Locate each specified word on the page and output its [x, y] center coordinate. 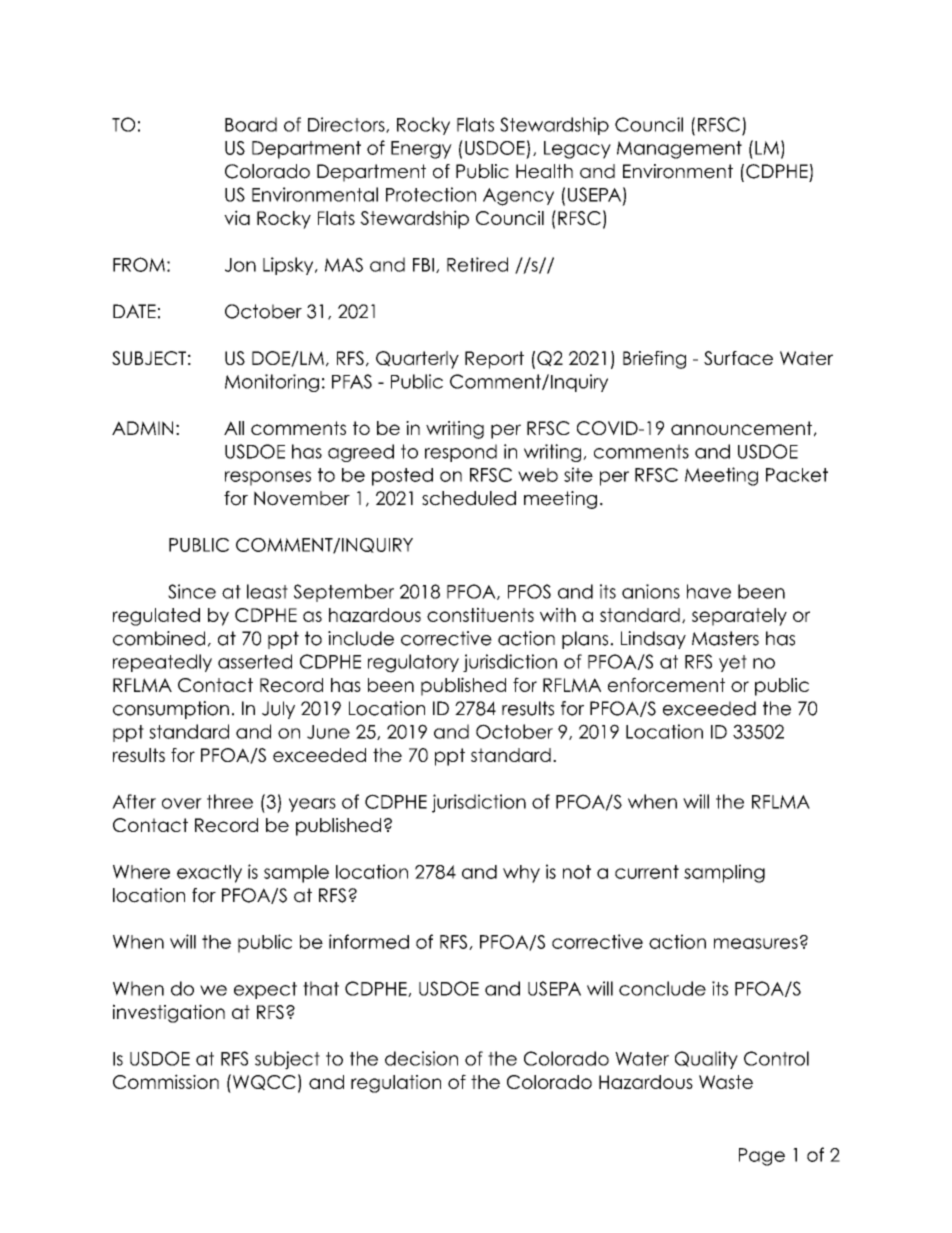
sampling [724, 873]
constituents [480, 614]
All [234, 428]
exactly [209, 874]
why [521, 874]
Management [679, 150]
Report [494, 360]
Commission [166, 1081]
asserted [255, 661]
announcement [741, 428]
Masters [725, 638]
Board [251, 124]
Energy [421, 150]
